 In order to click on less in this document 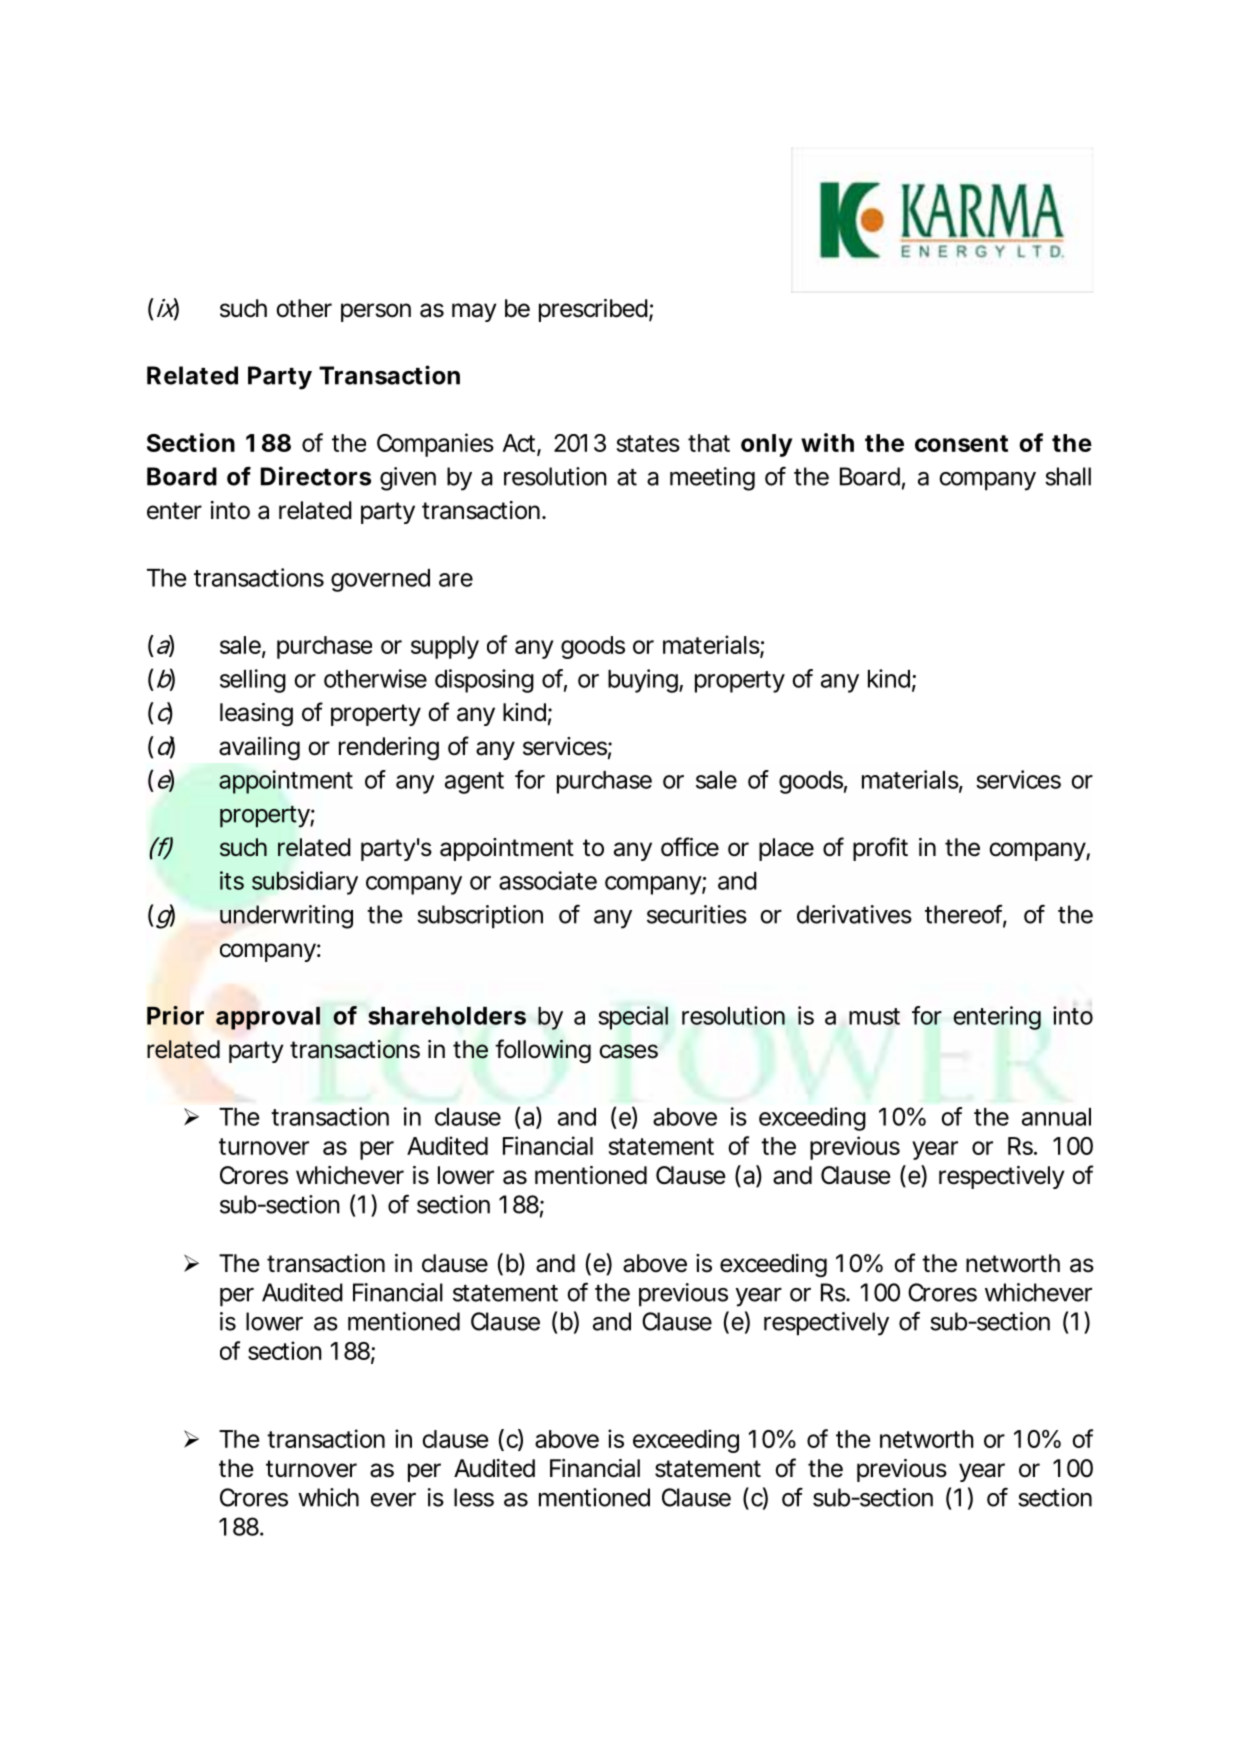, I will do `click(474, 1497)`.
